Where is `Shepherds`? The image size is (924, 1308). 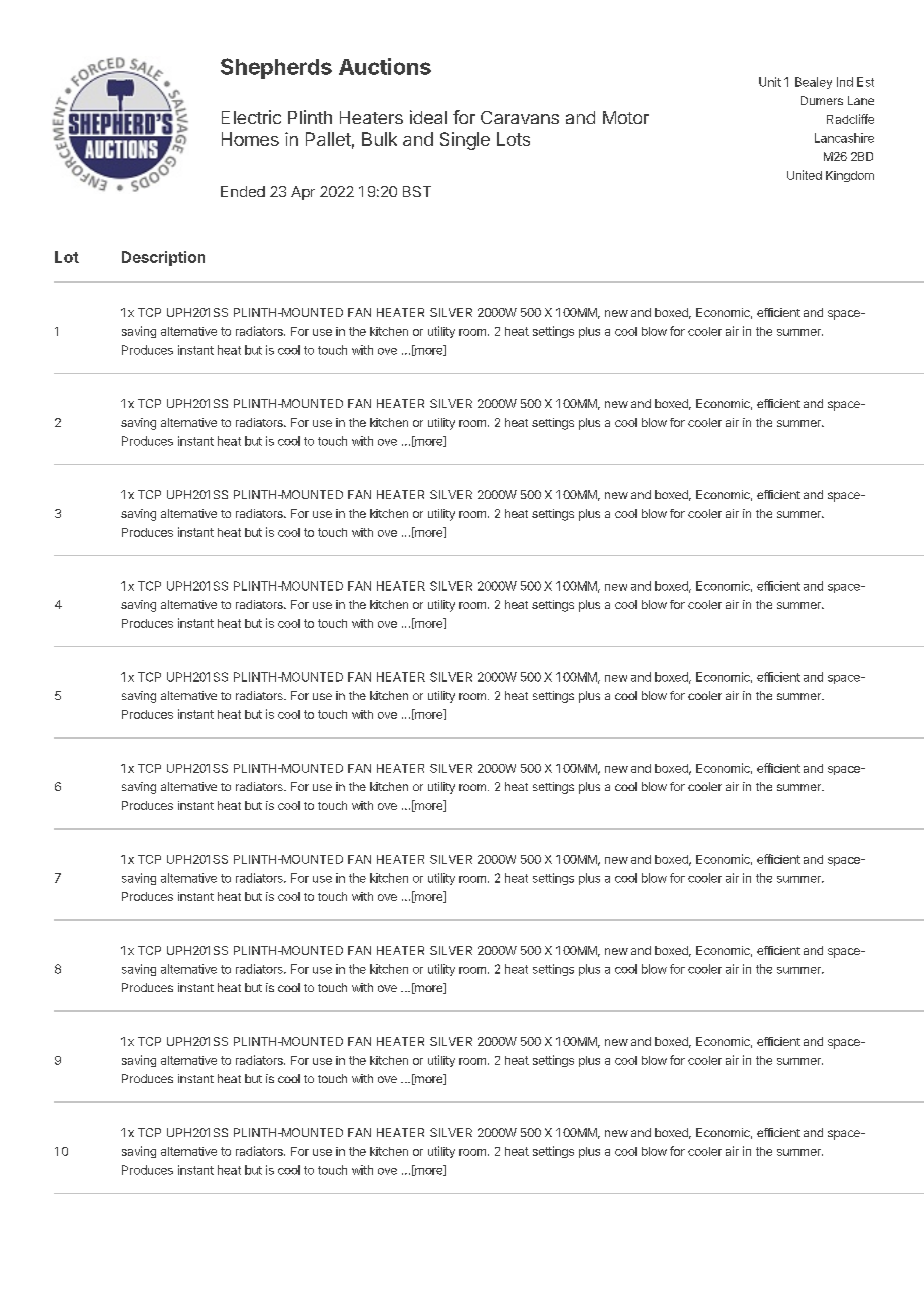 Shepherds is located at coordinates (276, 68).
